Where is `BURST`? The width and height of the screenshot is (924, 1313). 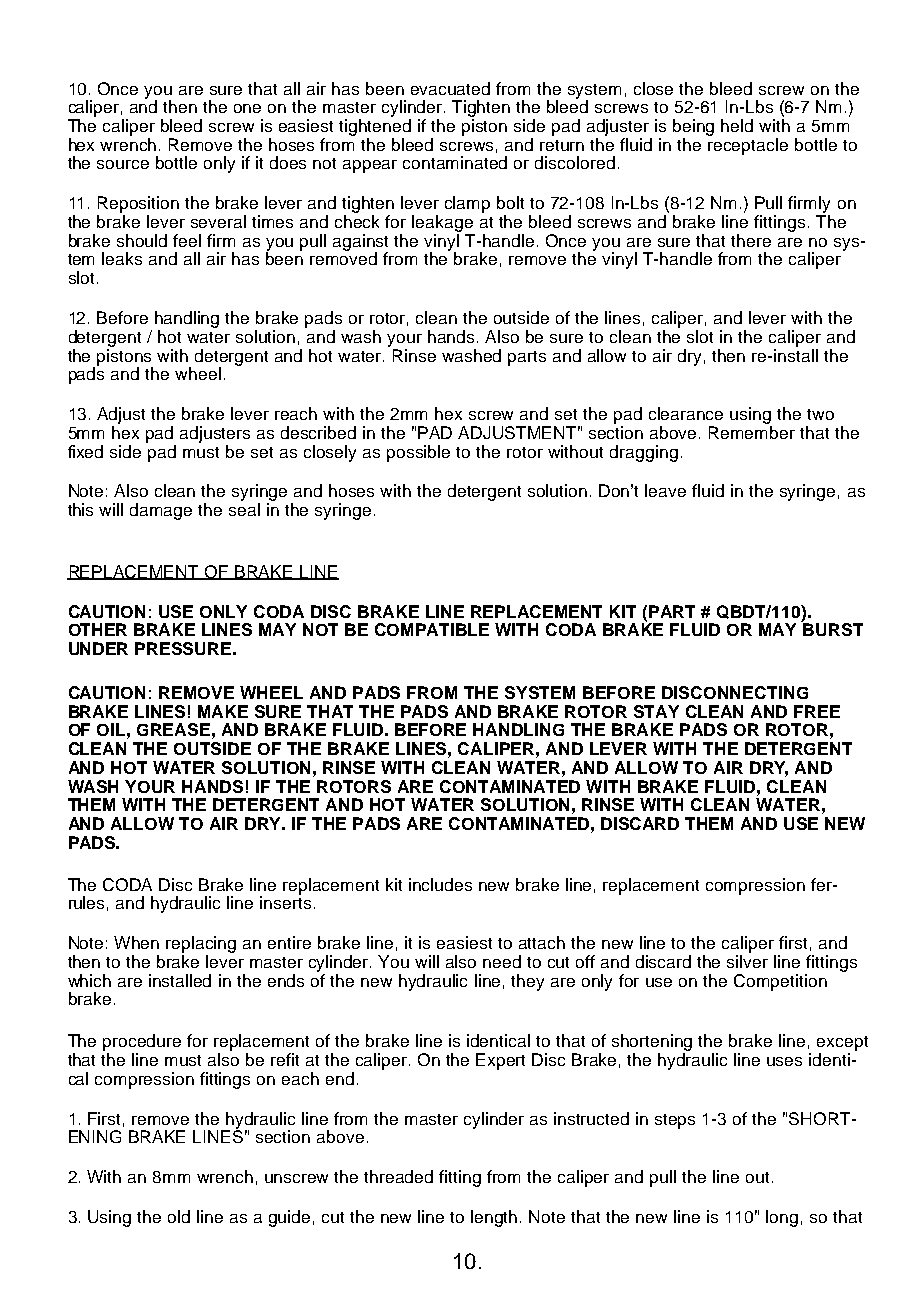
BURST is located at coordinates (832, 628).
